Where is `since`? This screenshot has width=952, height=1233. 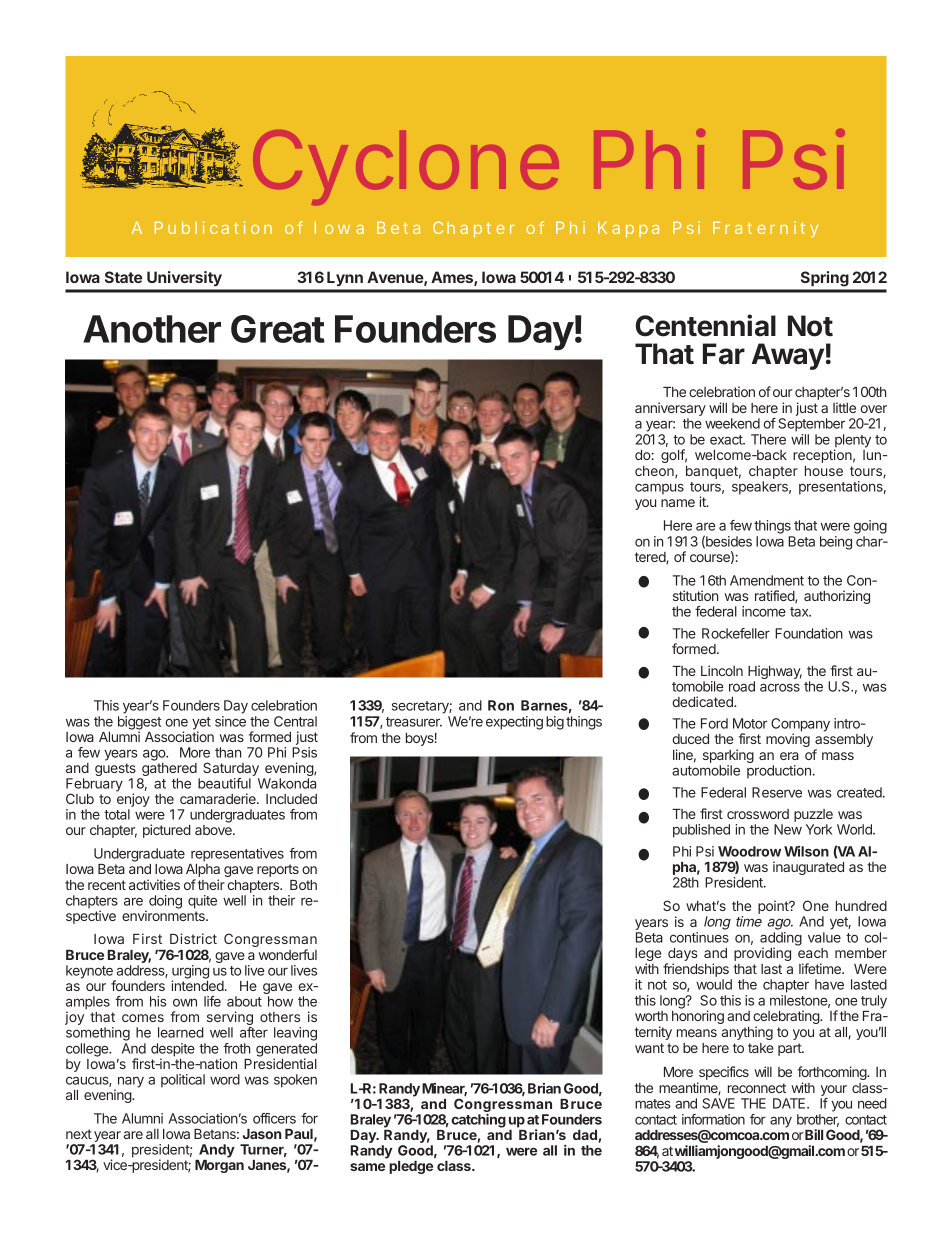 since is located at coordinates (230, 721).
